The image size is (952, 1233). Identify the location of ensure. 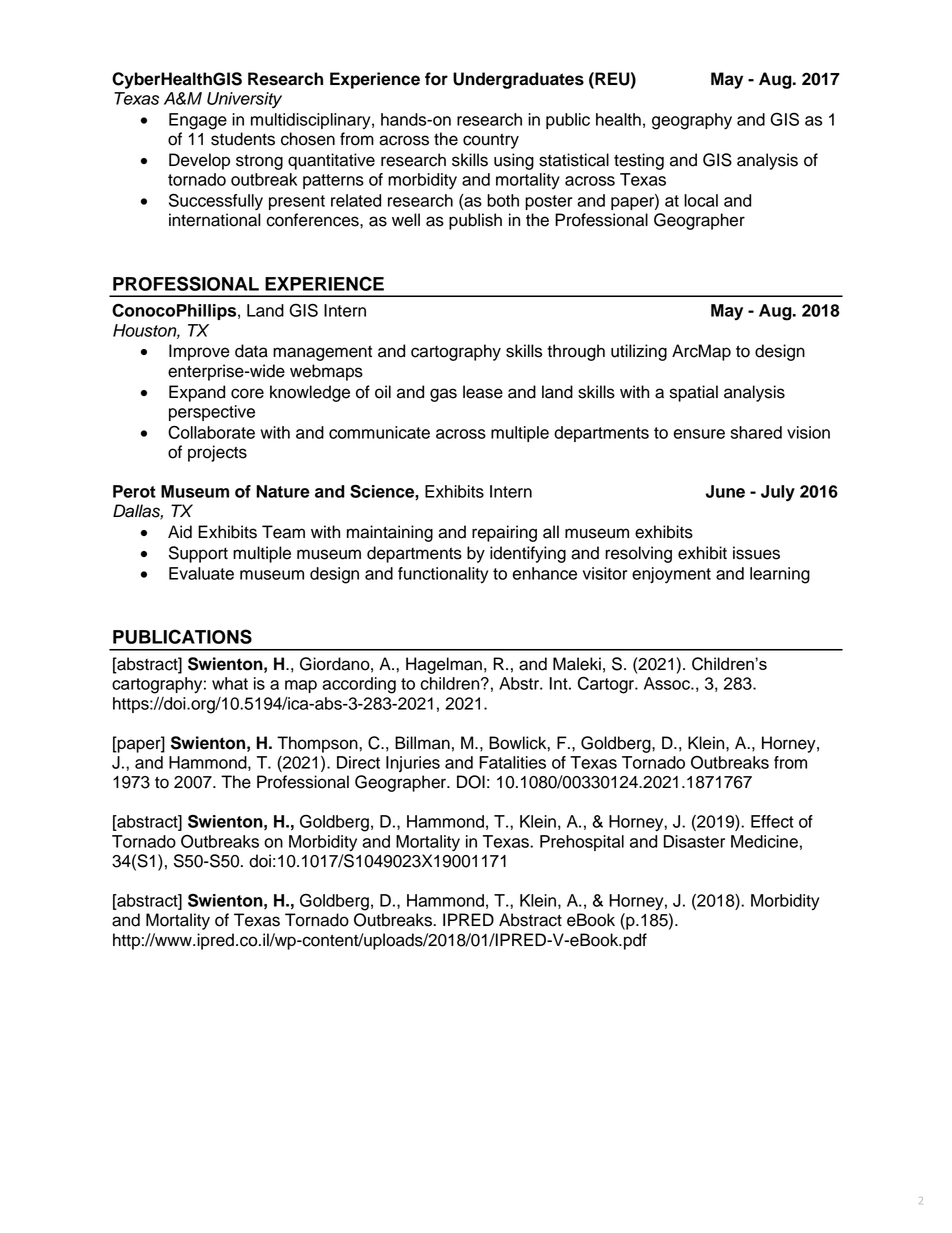
(699, 434).
